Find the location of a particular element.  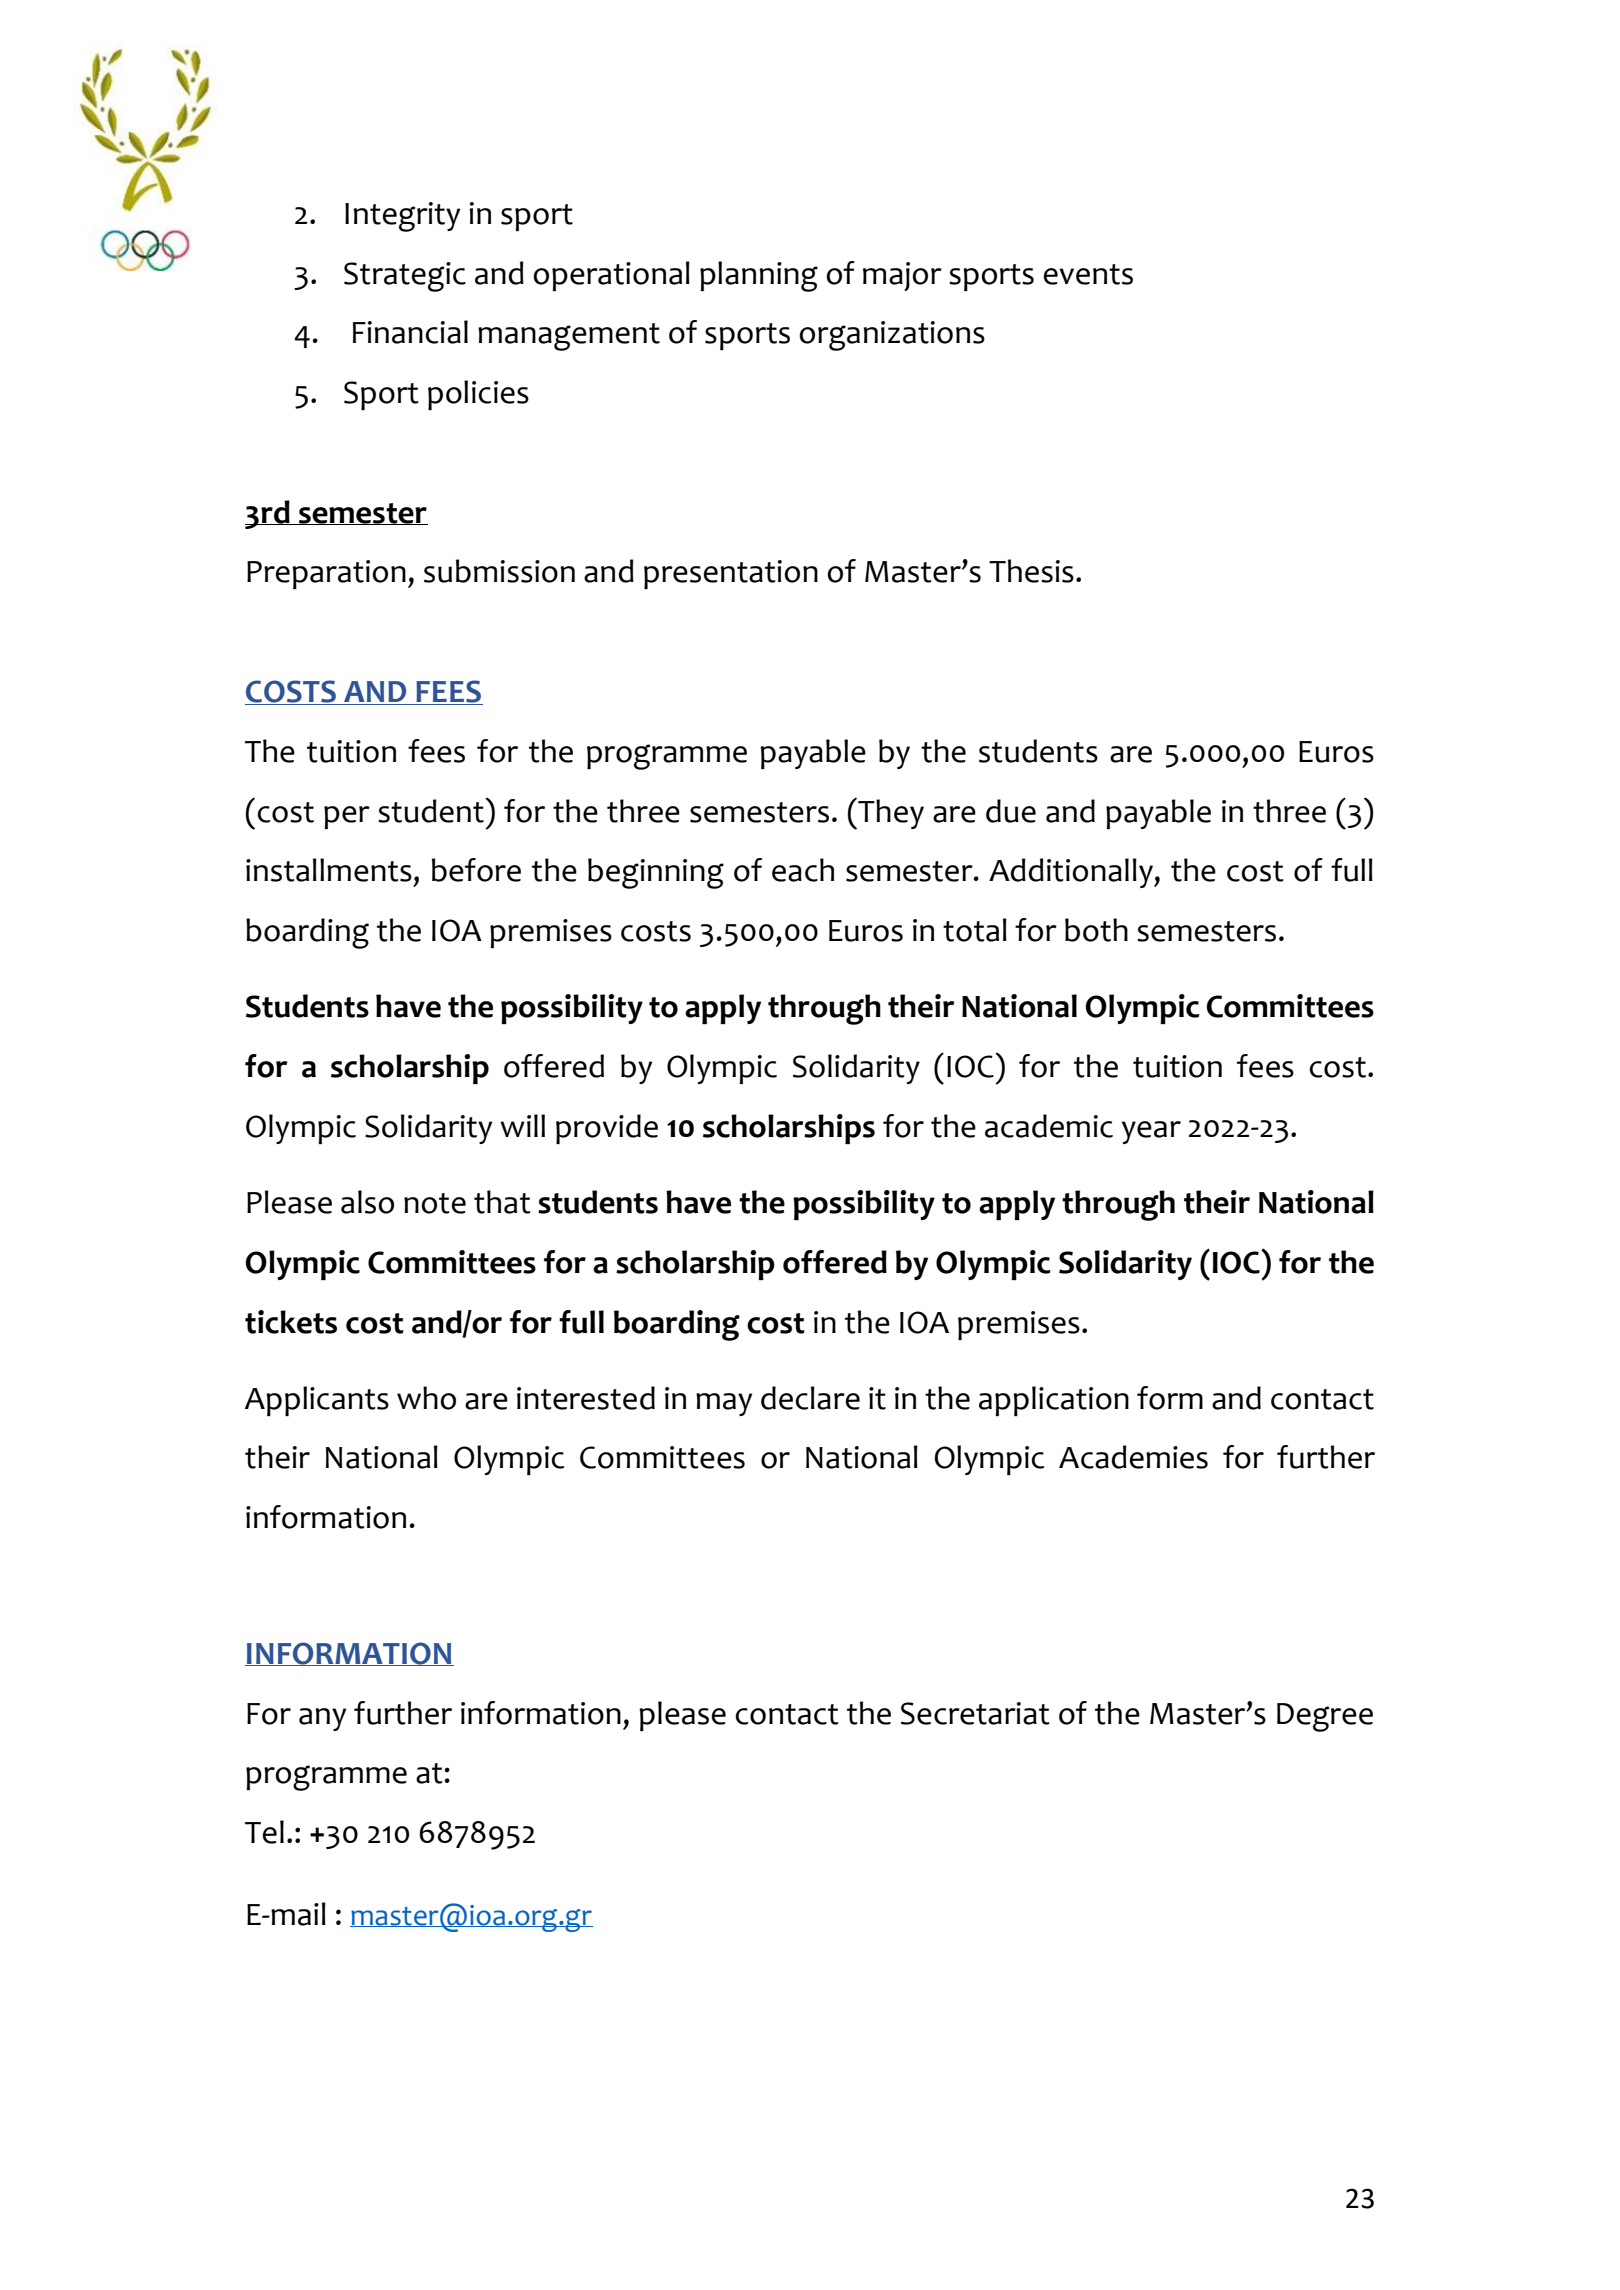

each is located at coordinates (803, 870).
